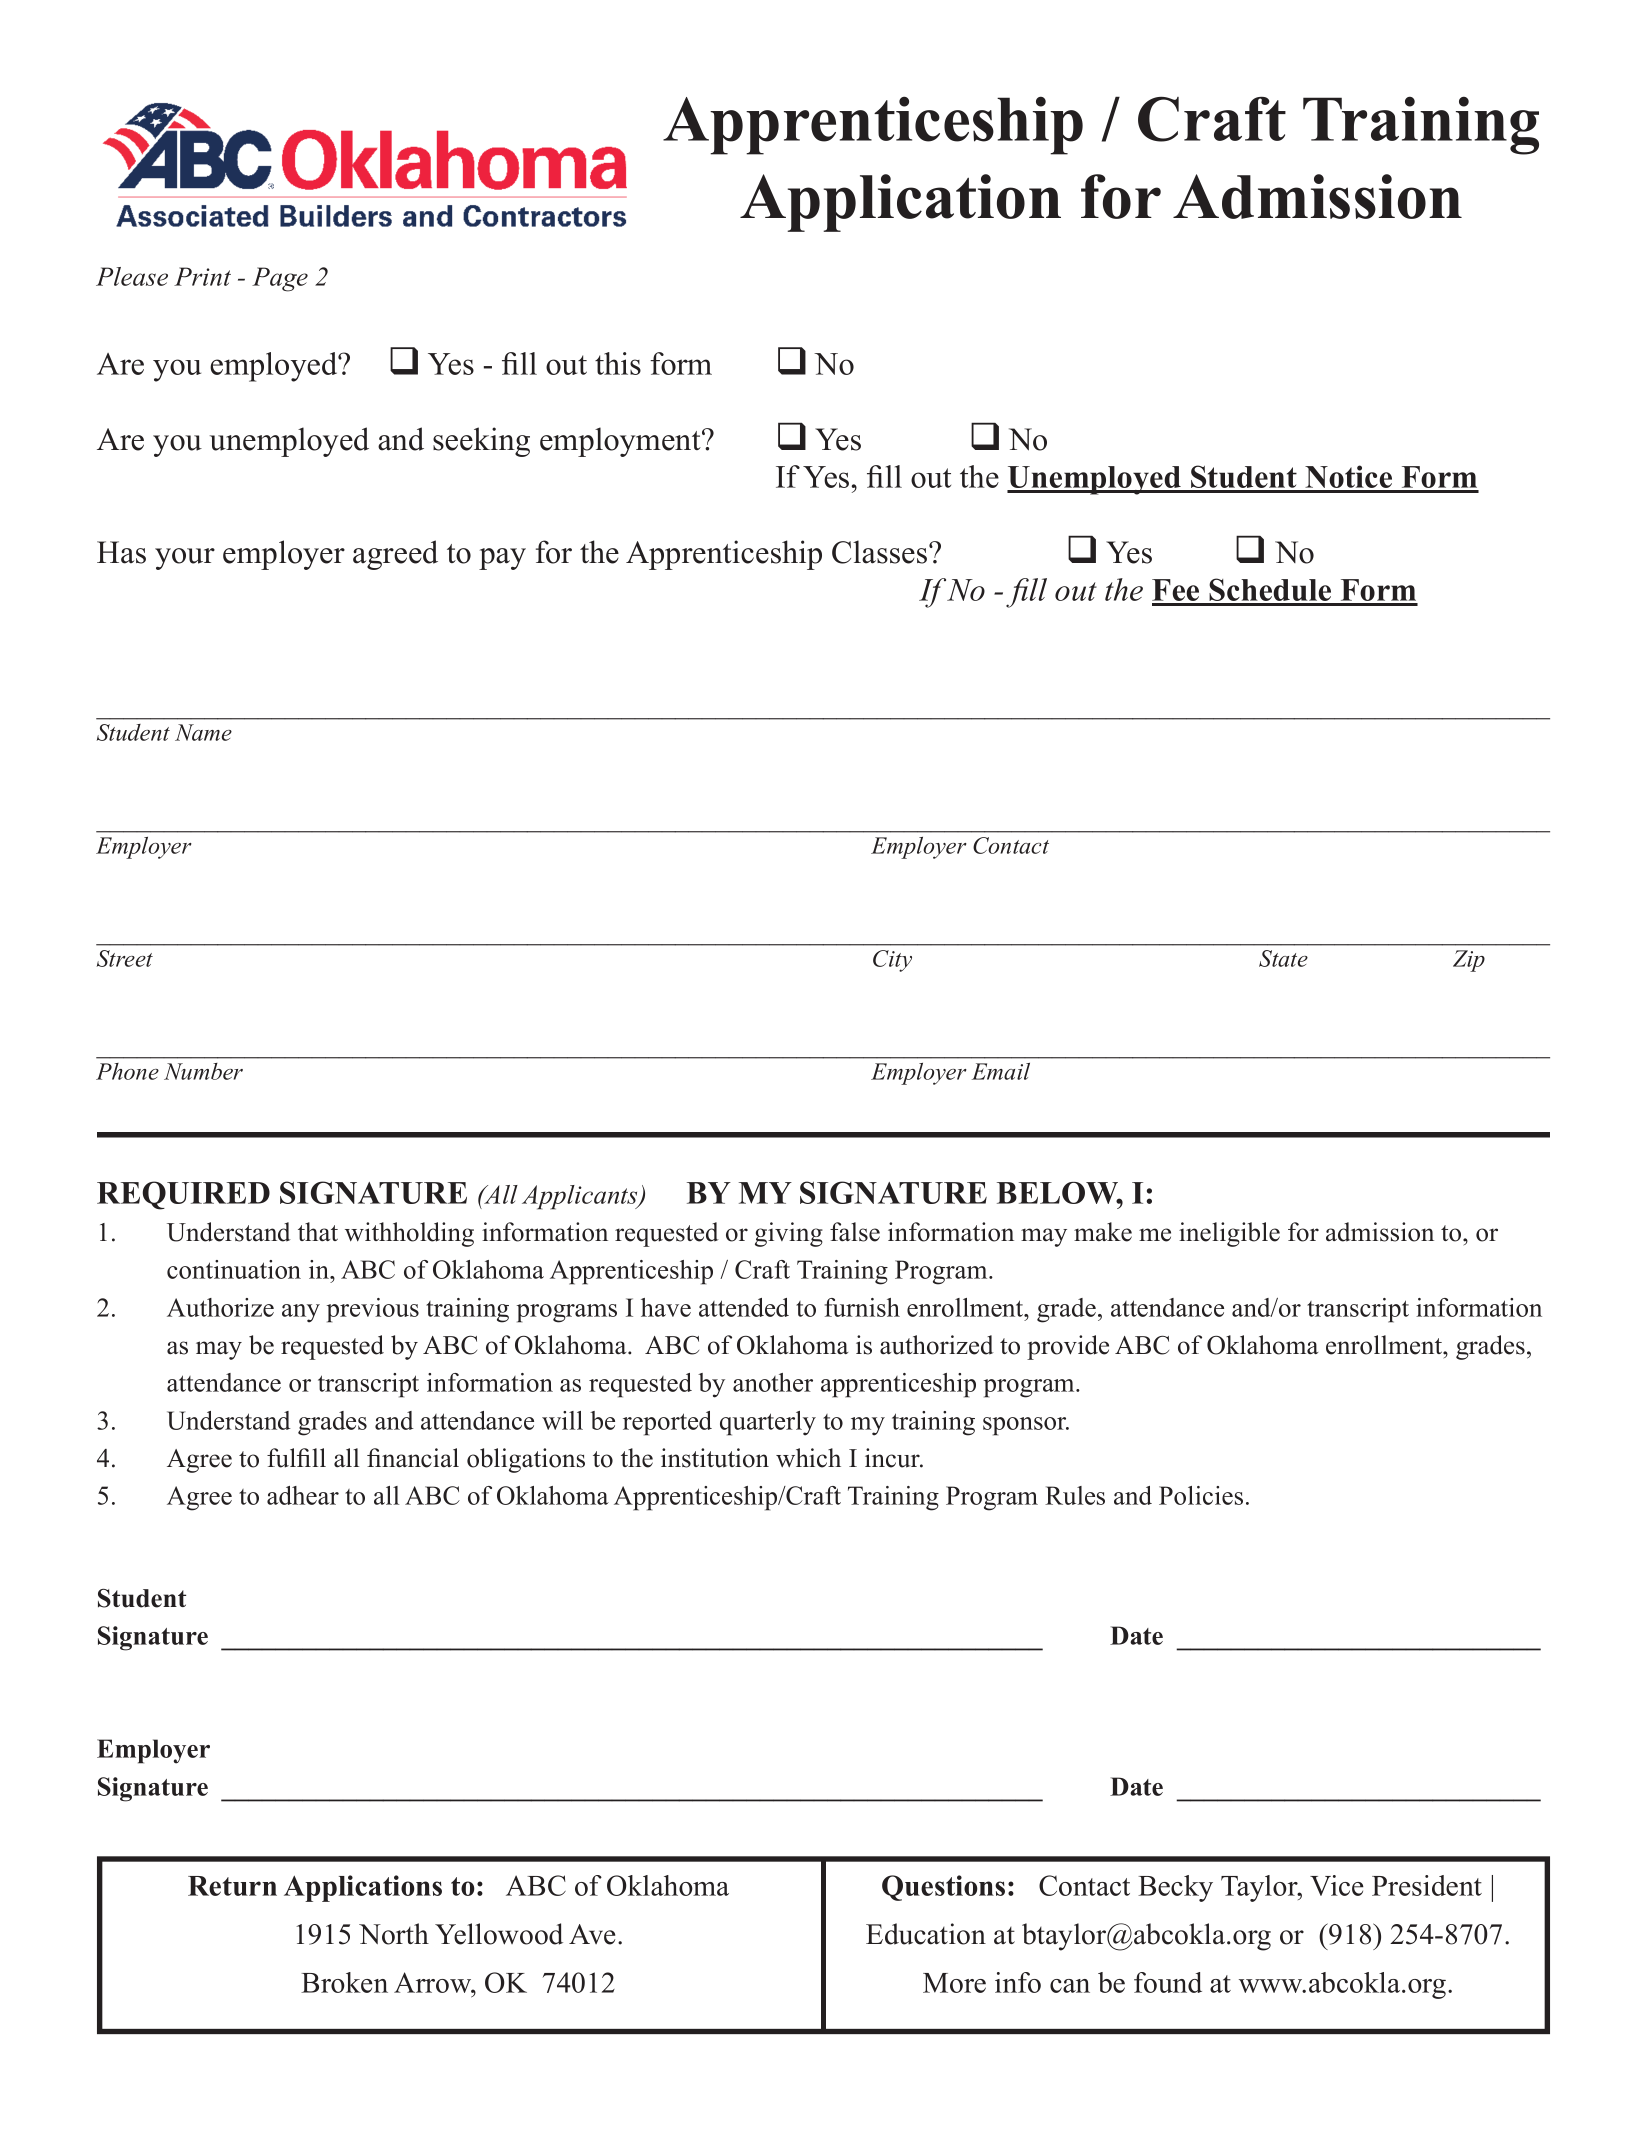 This screenshot has width=1647, height=2131. I want to click on fulfi, so click(289, 1458).
